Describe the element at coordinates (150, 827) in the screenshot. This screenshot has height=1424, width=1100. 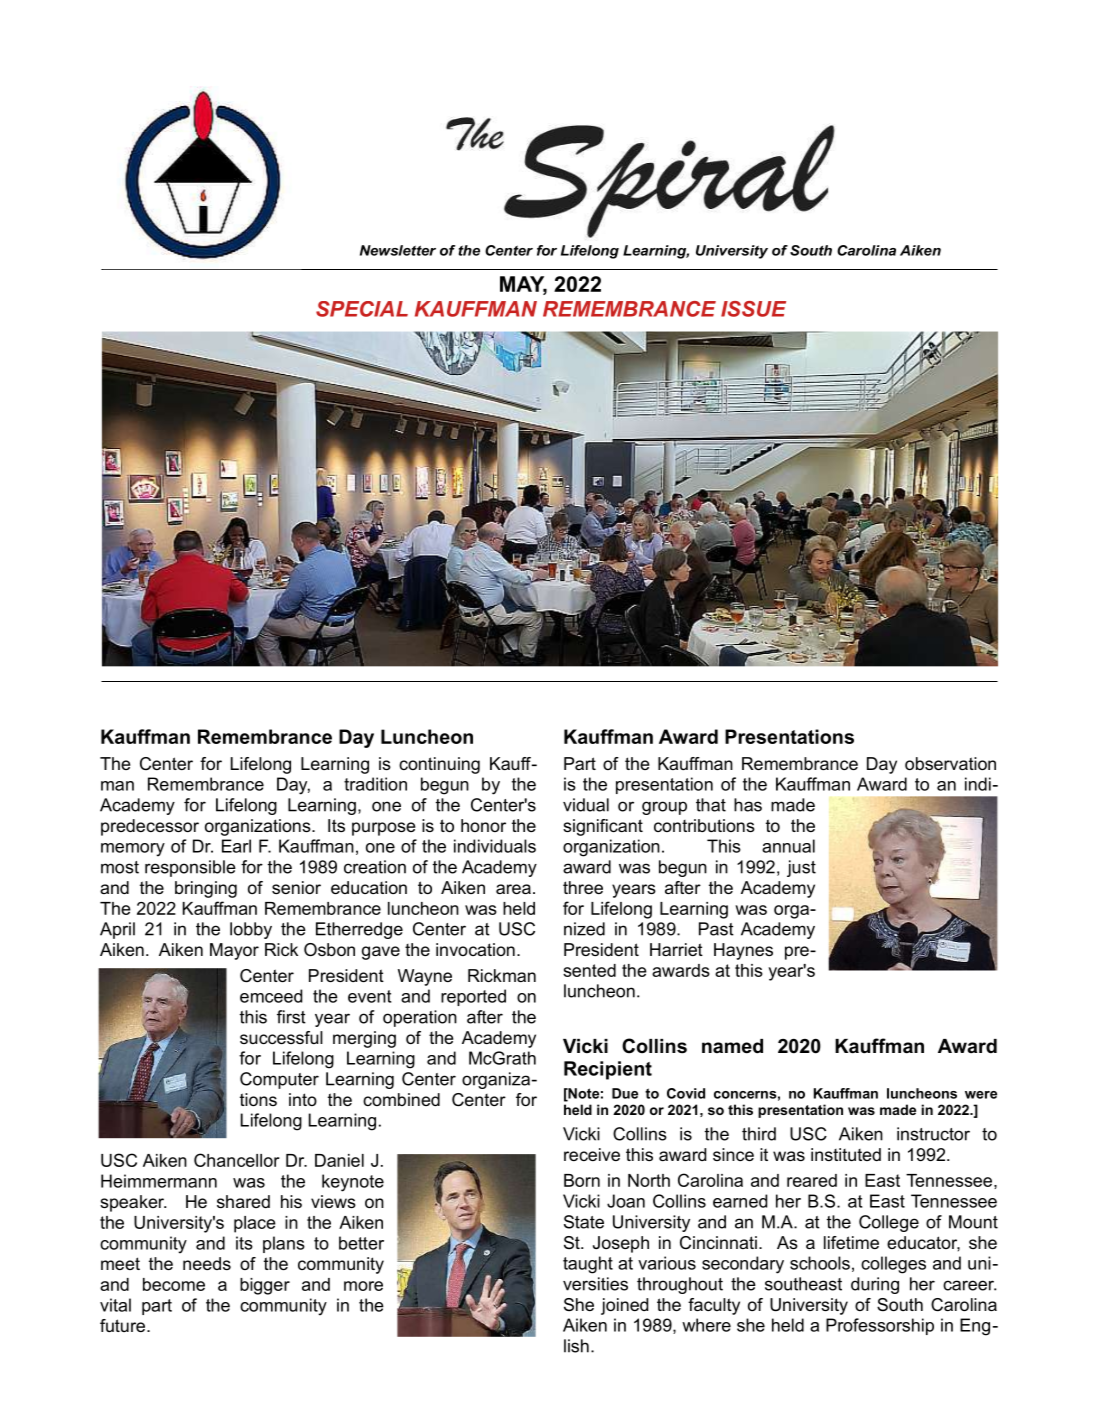
I see `predecessor` at that location.
